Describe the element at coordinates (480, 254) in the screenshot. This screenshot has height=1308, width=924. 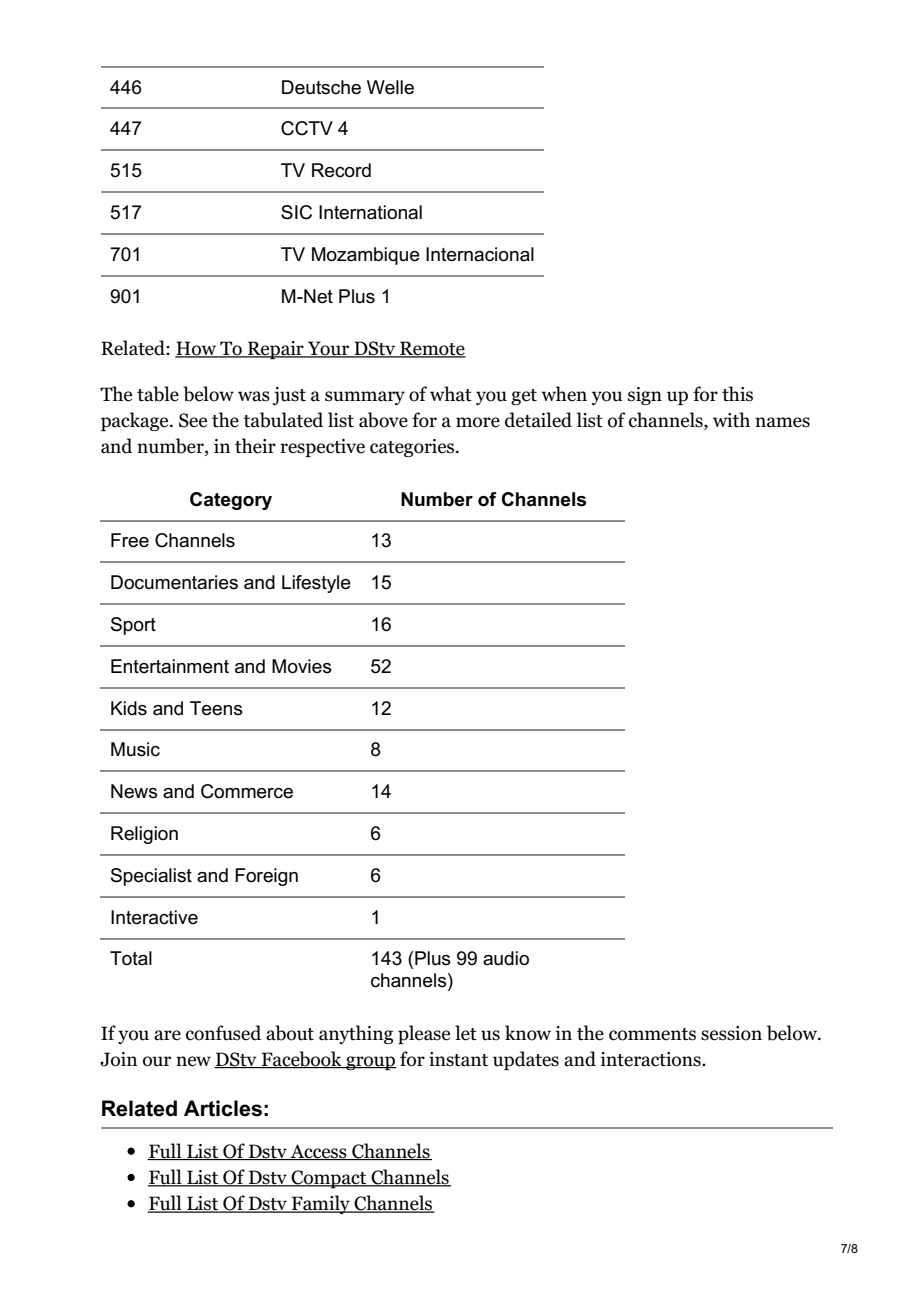
I see `Internacional` at that location.
